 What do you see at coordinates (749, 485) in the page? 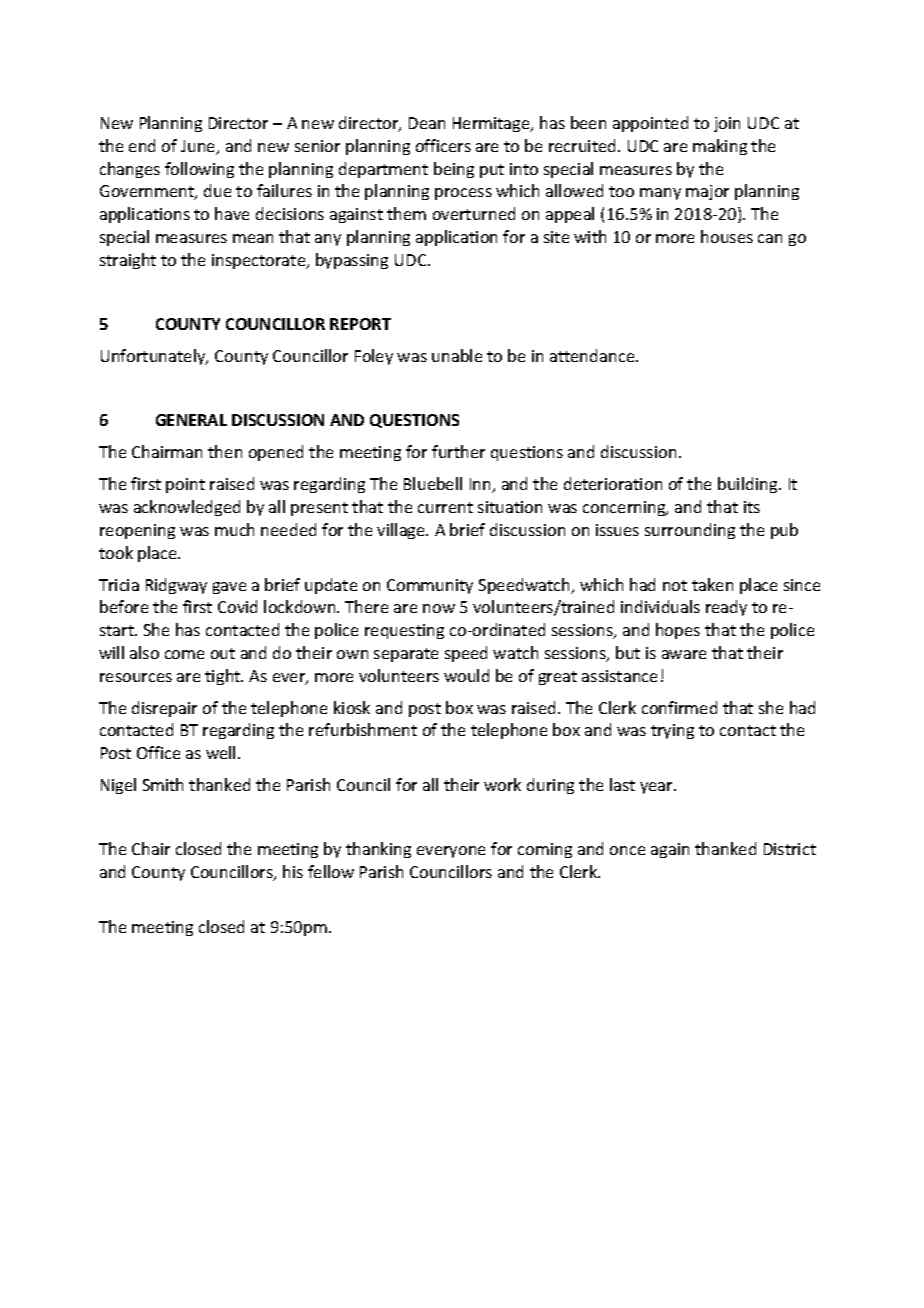
I see `building` at bounding box center [749, 485].
